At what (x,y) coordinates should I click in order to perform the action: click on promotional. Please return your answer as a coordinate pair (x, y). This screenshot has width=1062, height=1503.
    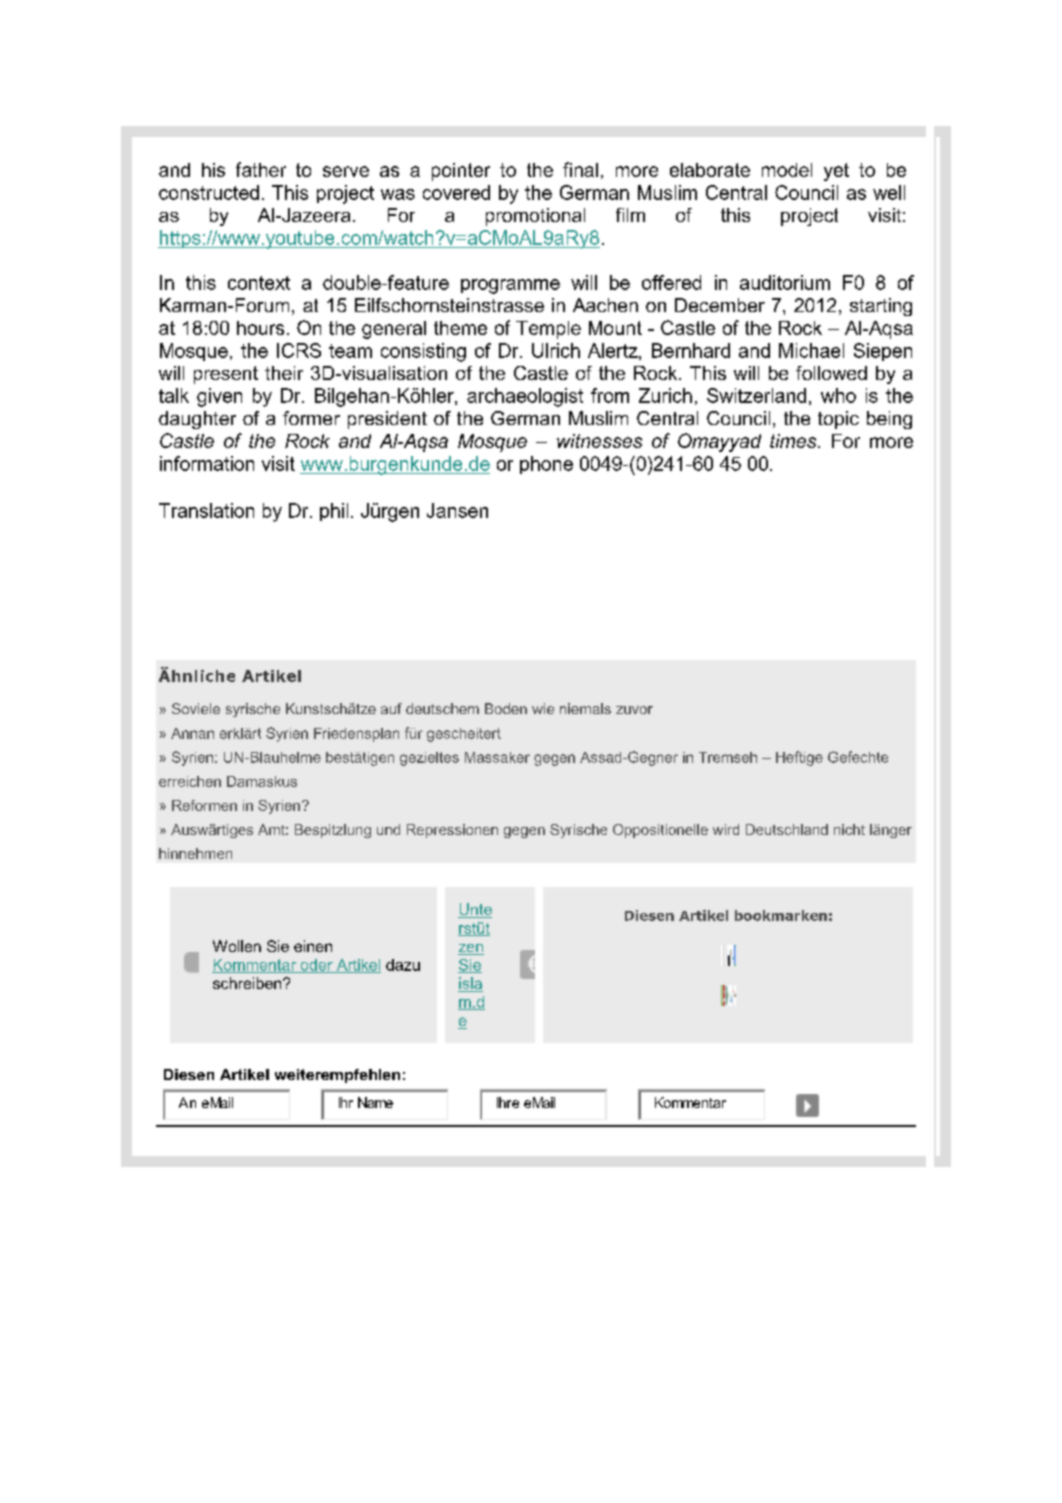
    Looking at the image, I should click on (535, 217).
